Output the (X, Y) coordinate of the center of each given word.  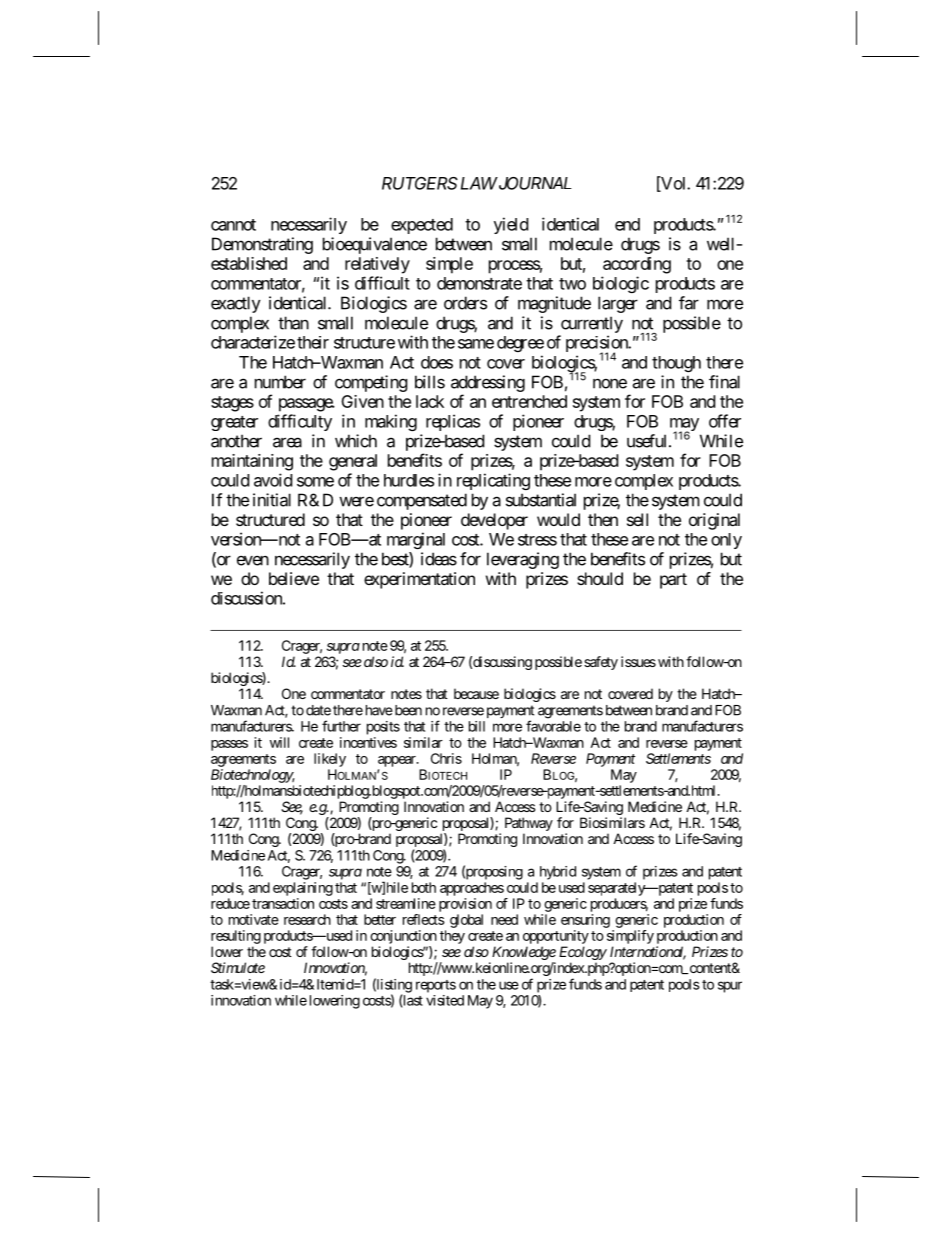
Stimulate (238, 967)
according (637, 265)
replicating (493, 481)
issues (638, 661)
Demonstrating (262, 245)
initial (272, 500)
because (476, 693)
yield (511, 225)
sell (637, 519)
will (279, 742)
